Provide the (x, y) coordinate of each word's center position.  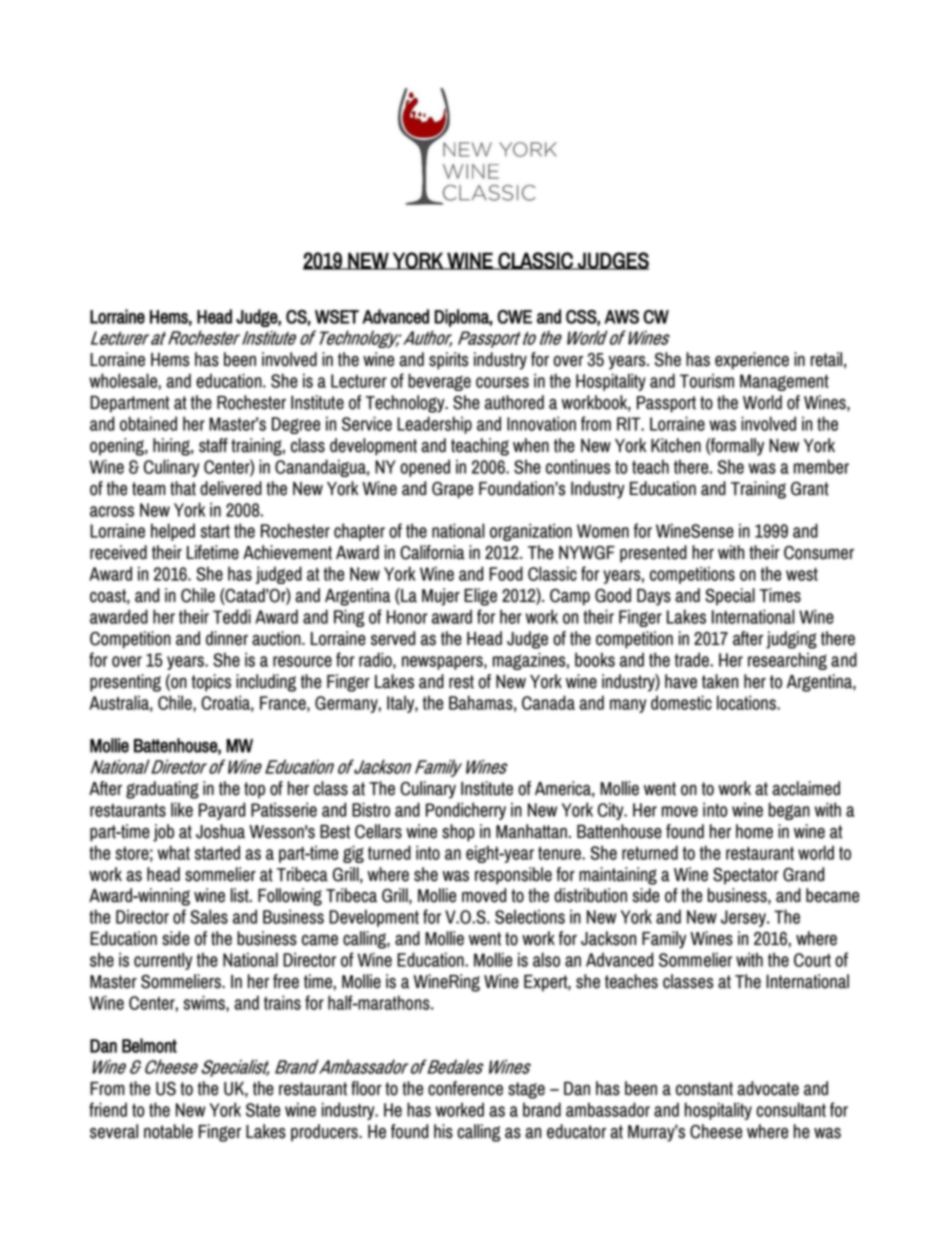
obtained (148, 423)
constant (704, 1089)
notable (168, 1131)
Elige (480, 597)
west (802, 574)
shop (458, 833)
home (754, 831)
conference (465, 1088)
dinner (227, 638)
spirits (448, 361)
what (174, 852)
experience (752, 361)
